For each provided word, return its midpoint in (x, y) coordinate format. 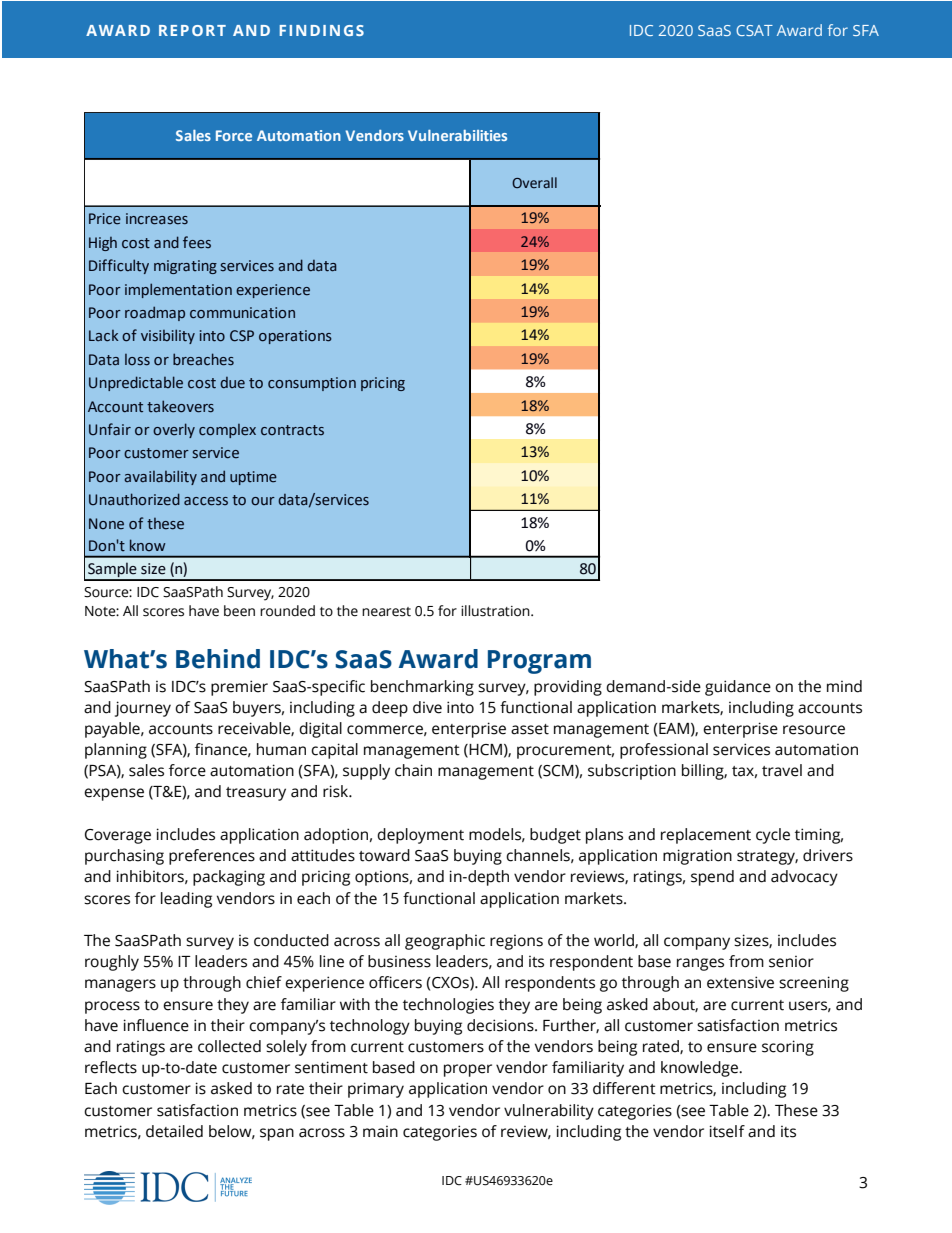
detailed (174, 1131)
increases (157, 219)
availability (160, 477)
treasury (256, 794)
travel (782, 770)
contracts (292, 430)
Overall (534, 182)
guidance (738, 688)
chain (413, 770)
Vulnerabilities (457, 135)
